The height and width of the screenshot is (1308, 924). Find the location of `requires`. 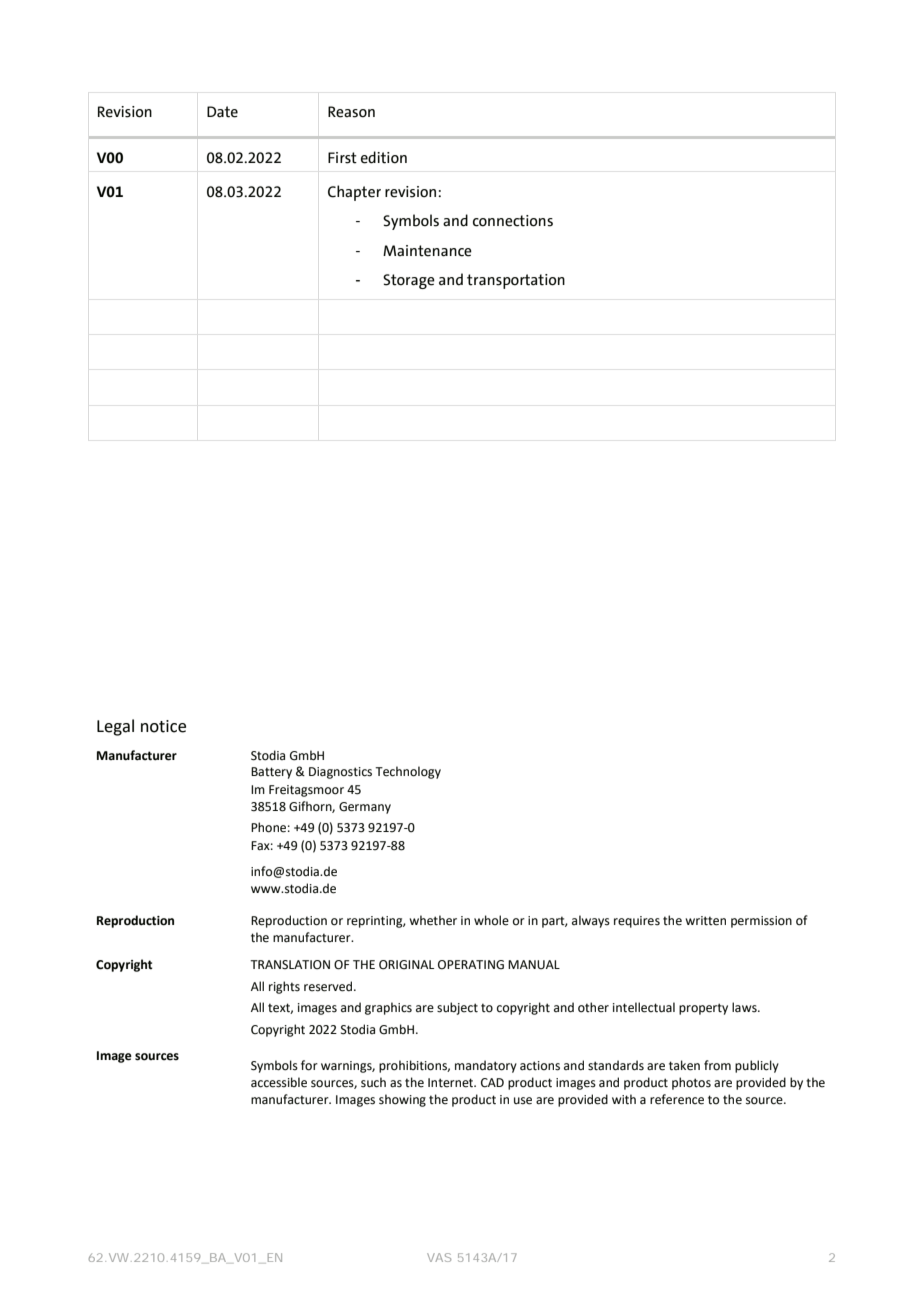

requires is located at coordinates (637, 922).
